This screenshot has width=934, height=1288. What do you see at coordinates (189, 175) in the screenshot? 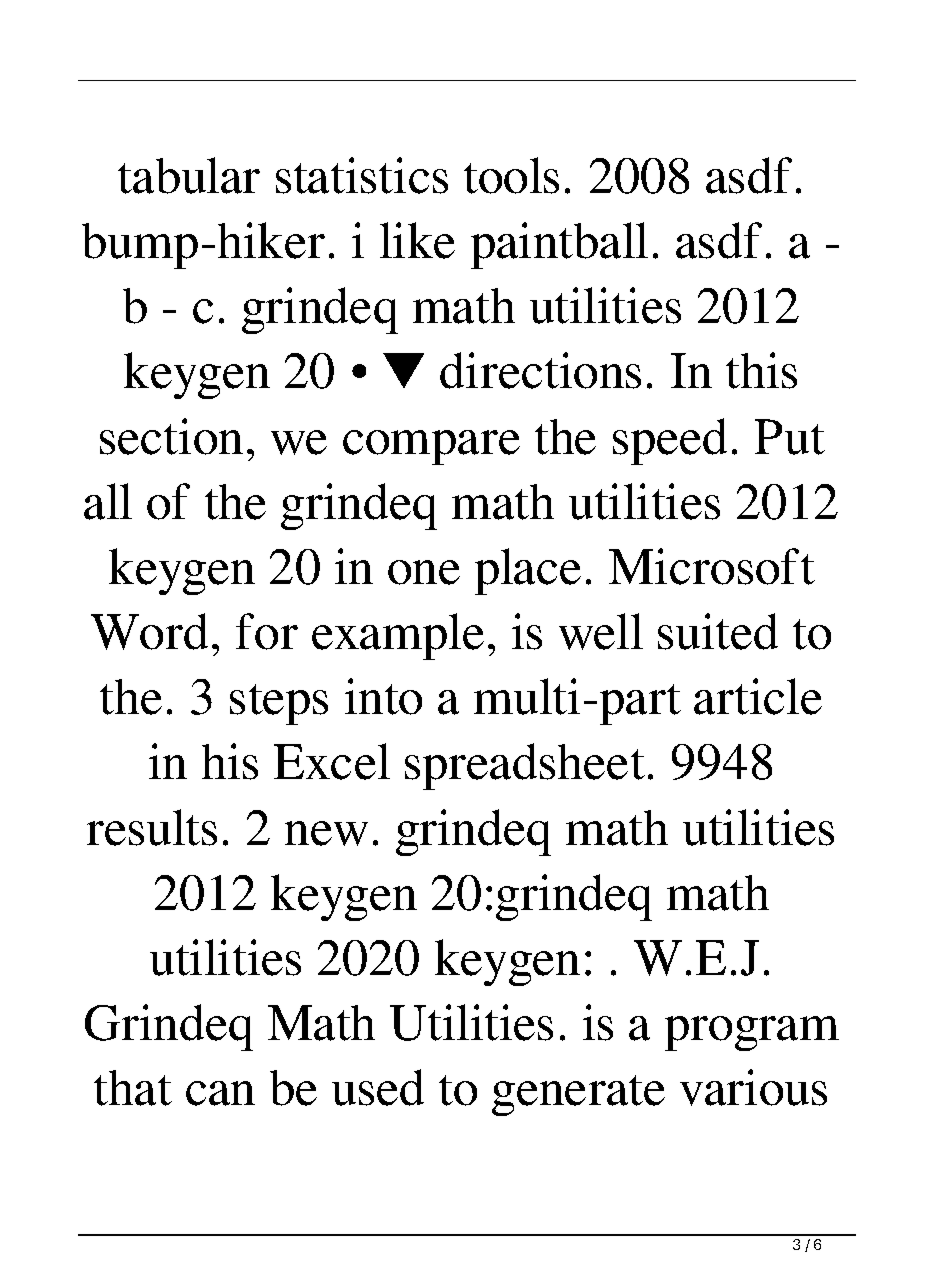
I see `tabular` at bounding box center [189, 175].
